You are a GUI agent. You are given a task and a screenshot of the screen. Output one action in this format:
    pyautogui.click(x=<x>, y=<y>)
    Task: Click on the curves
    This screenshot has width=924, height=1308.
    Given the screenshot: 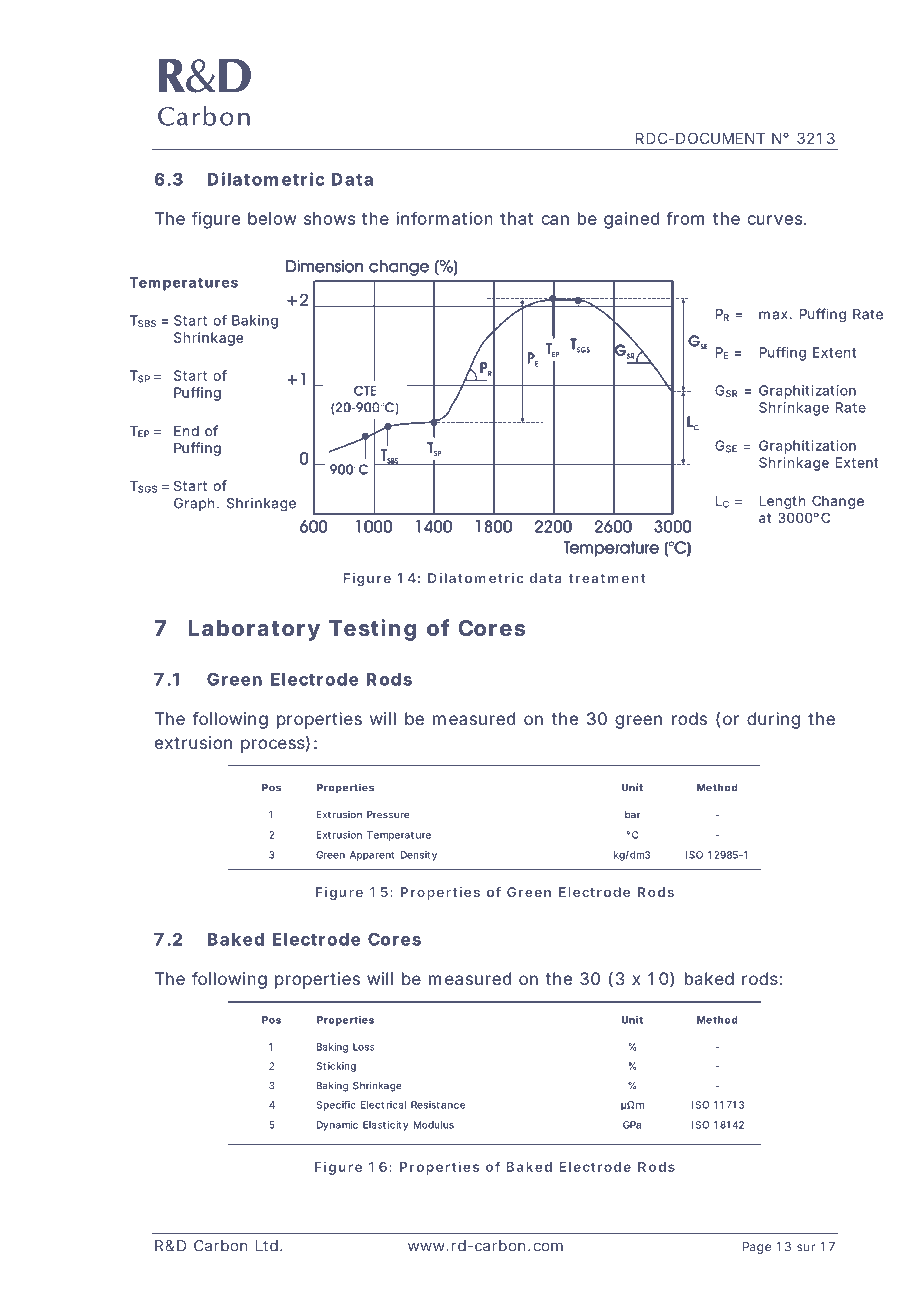 What is the action you would take?
    pyautogui.click(x=776, y=220)
